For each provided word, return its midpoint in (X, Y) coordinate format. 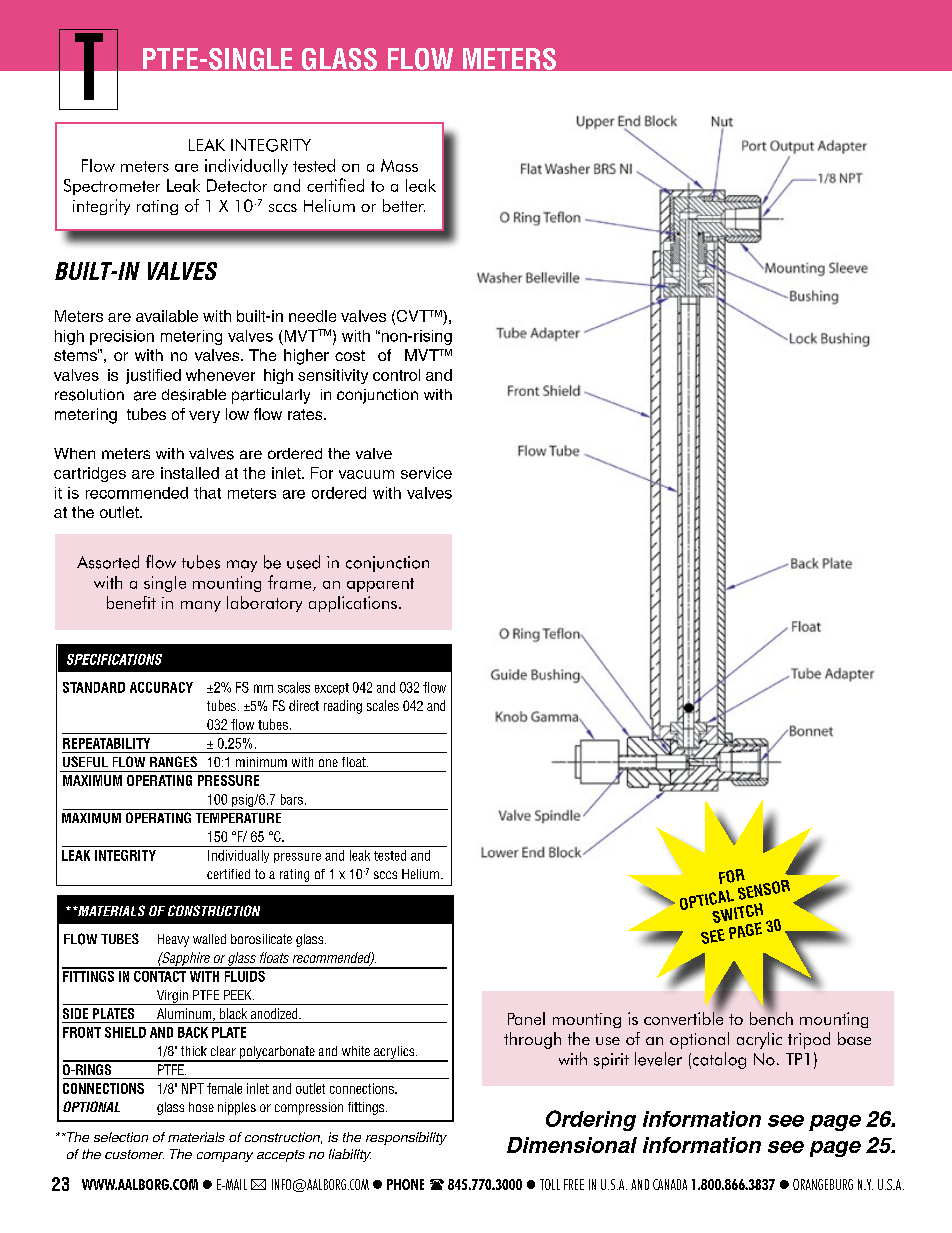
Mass (399, 165)
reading (343, 707)
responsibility (406, 1138)
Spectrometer (112, 187)
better (404, 205)
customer (134, 1154)
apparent (380, 585)
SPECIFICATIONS (114, 659)
